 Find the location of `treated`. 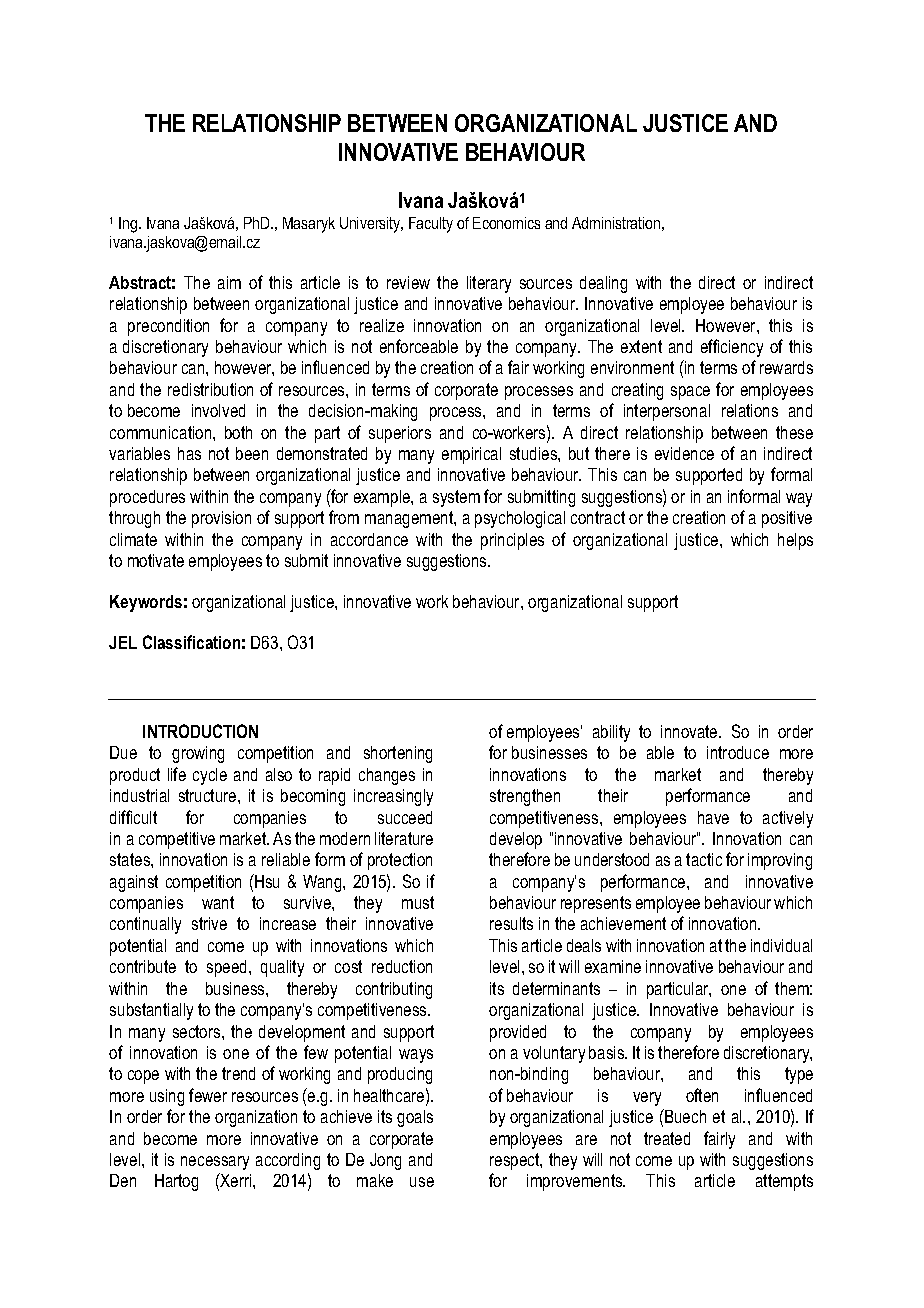

treated is located at coordinates (667, 1138).
